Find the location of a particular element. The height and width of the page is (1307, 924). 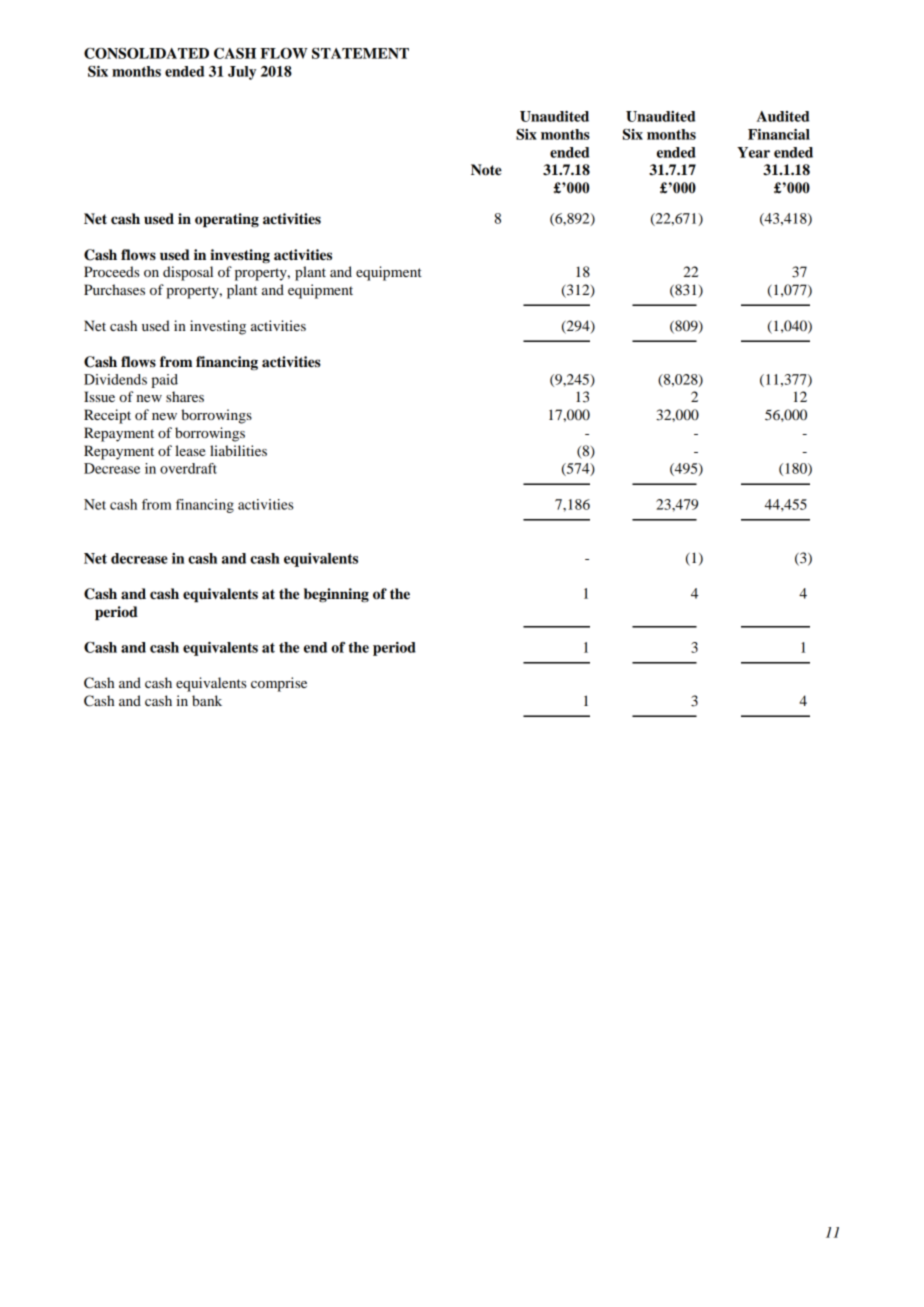

STATEMENT is located at coordinates (360, 53).
